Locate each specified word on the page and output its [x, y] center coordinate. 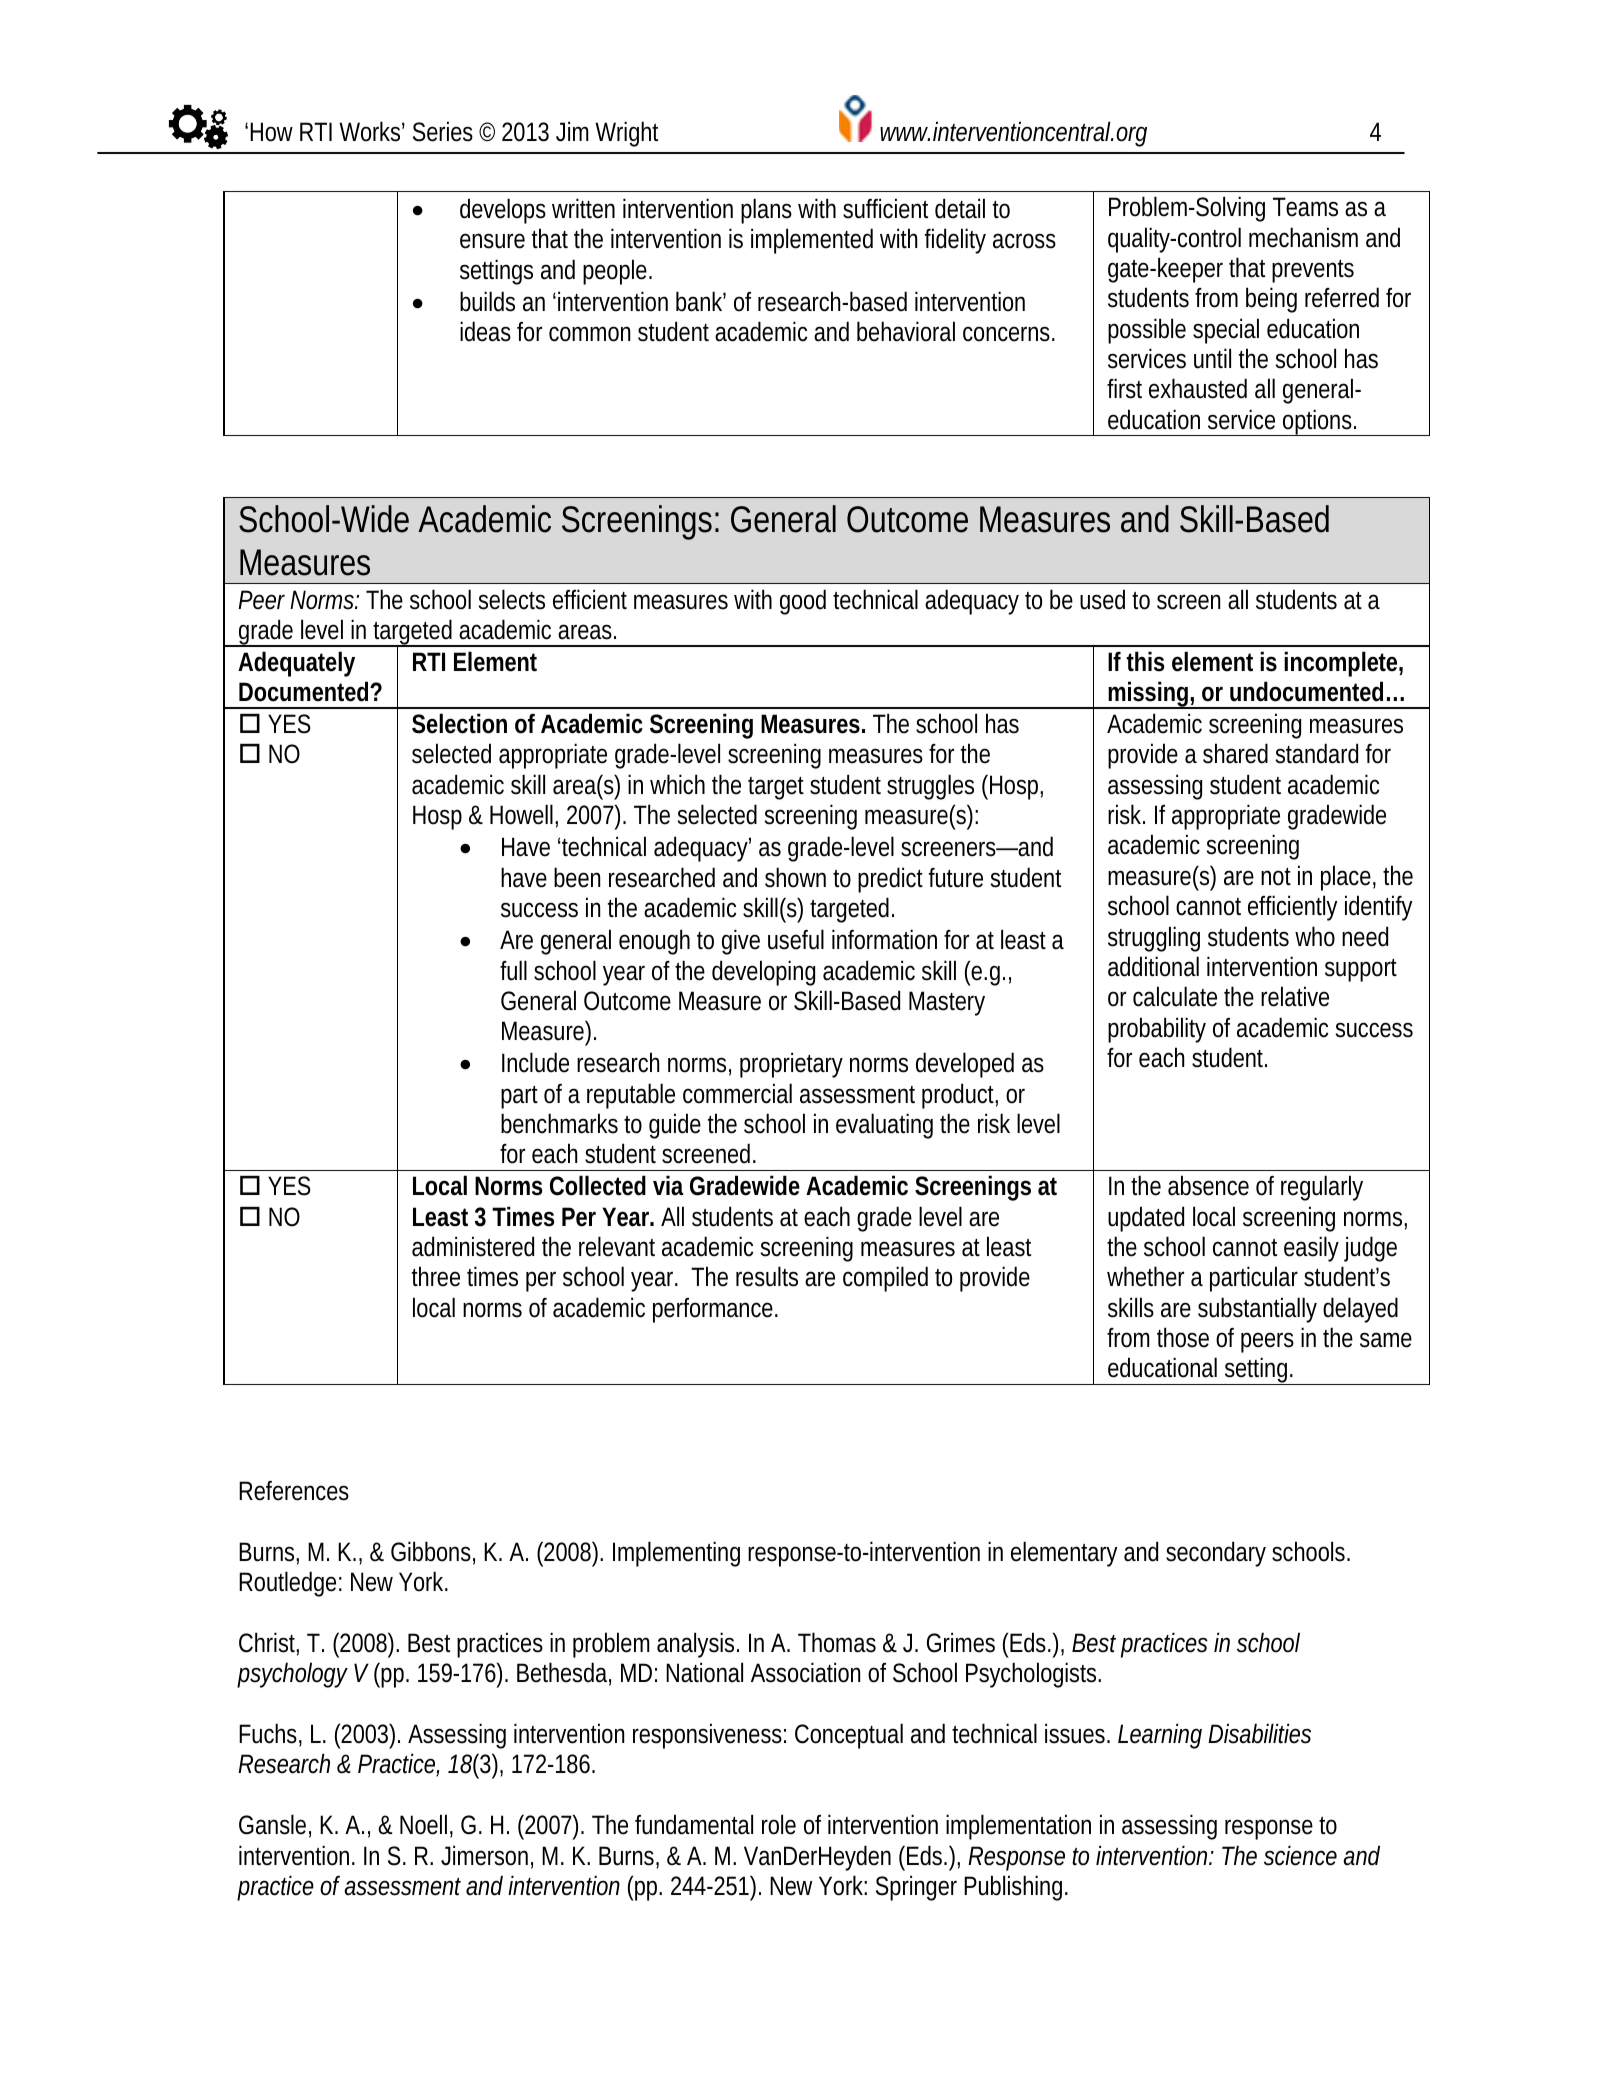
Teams [1305, 207]
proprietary [791, 1065]
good [803, 602]
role [779, 1824]
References [294, 1491]
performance [713, 1310]
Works [369, 131]
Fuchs [268, 1733]
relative [1295, 996]
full [513, 970]
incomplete [1340, 664]
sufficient [885, 208]
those [1183, 1337]
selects [512, 599]
